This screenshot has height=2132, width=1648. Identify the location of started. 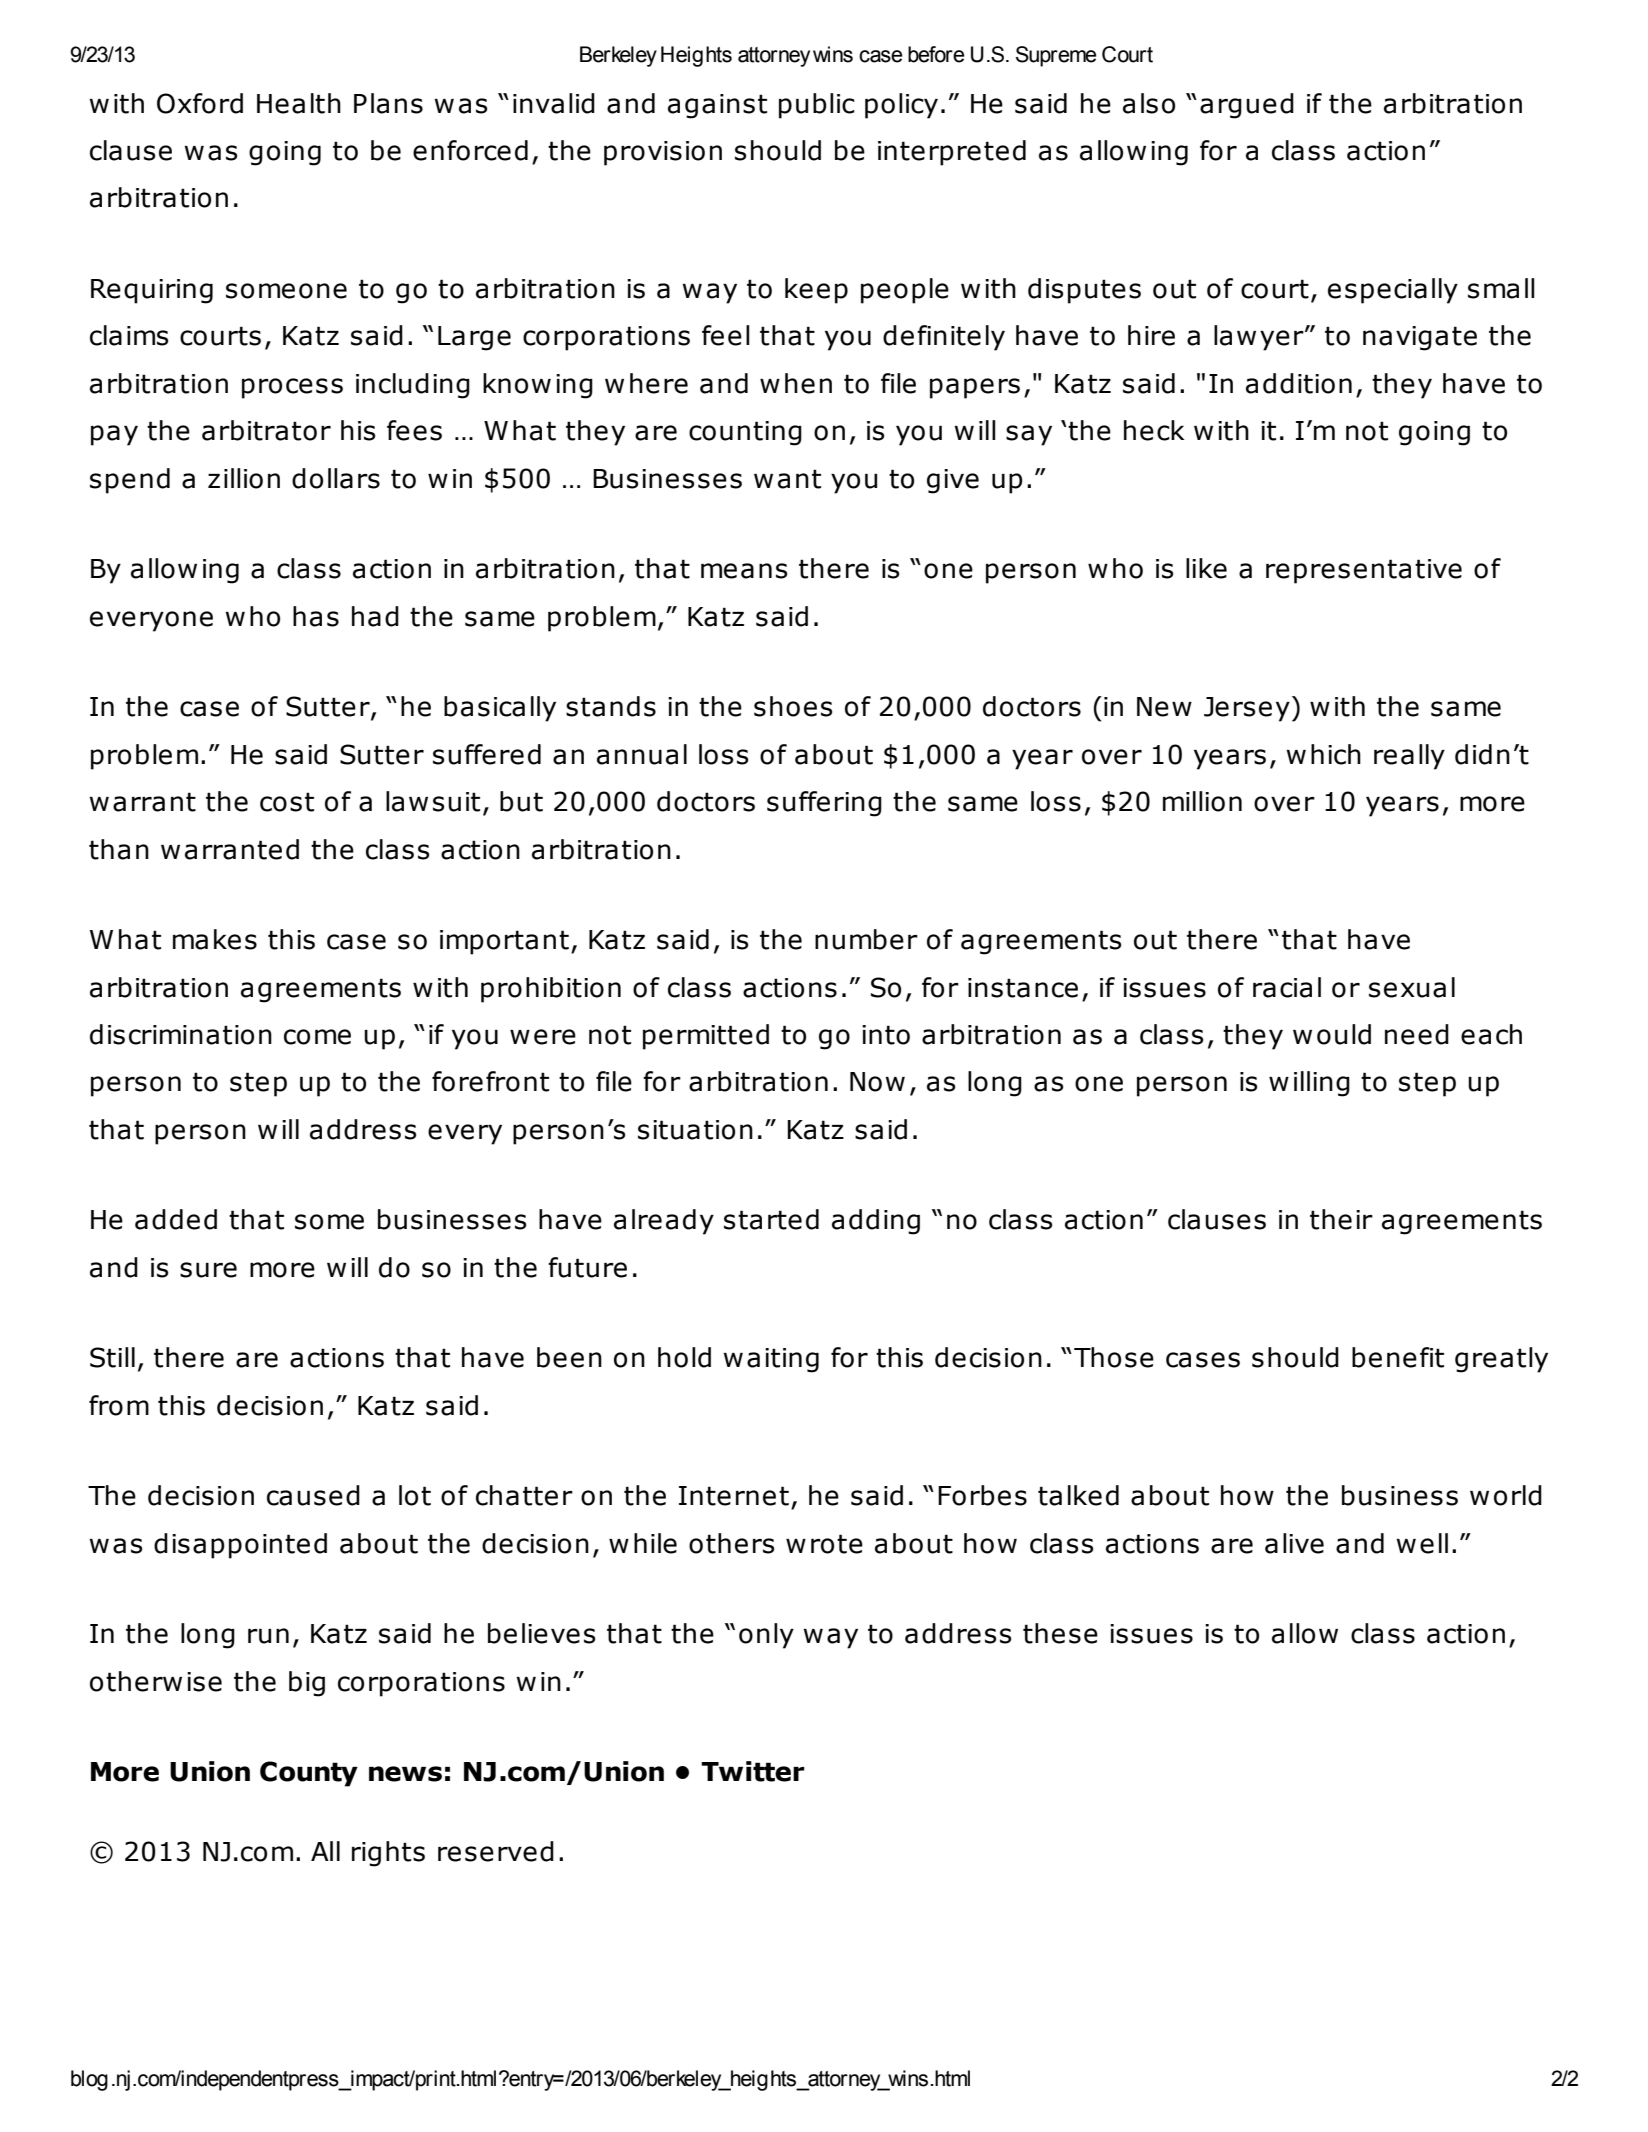
(771, 1219).
